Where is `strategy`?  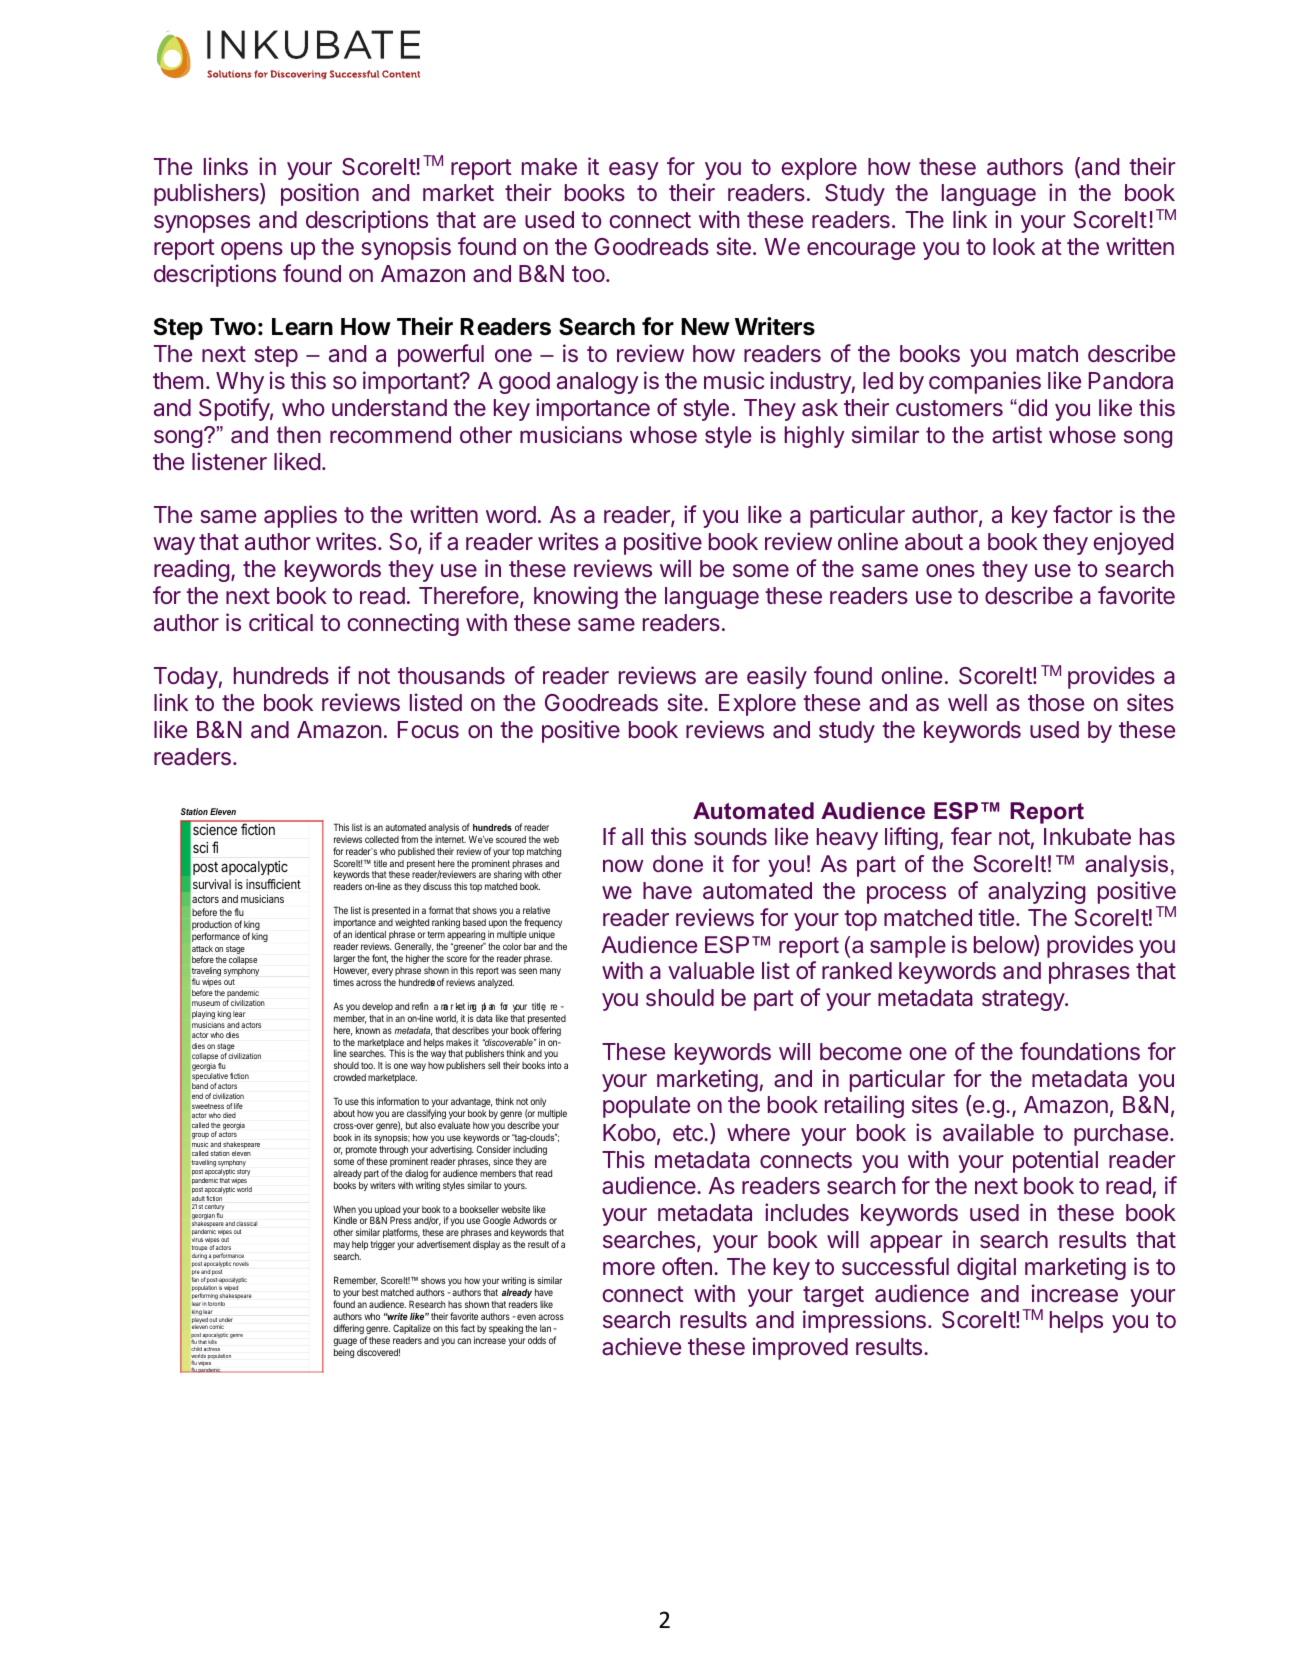
strategy is located at coordinates (1024, 1000).
